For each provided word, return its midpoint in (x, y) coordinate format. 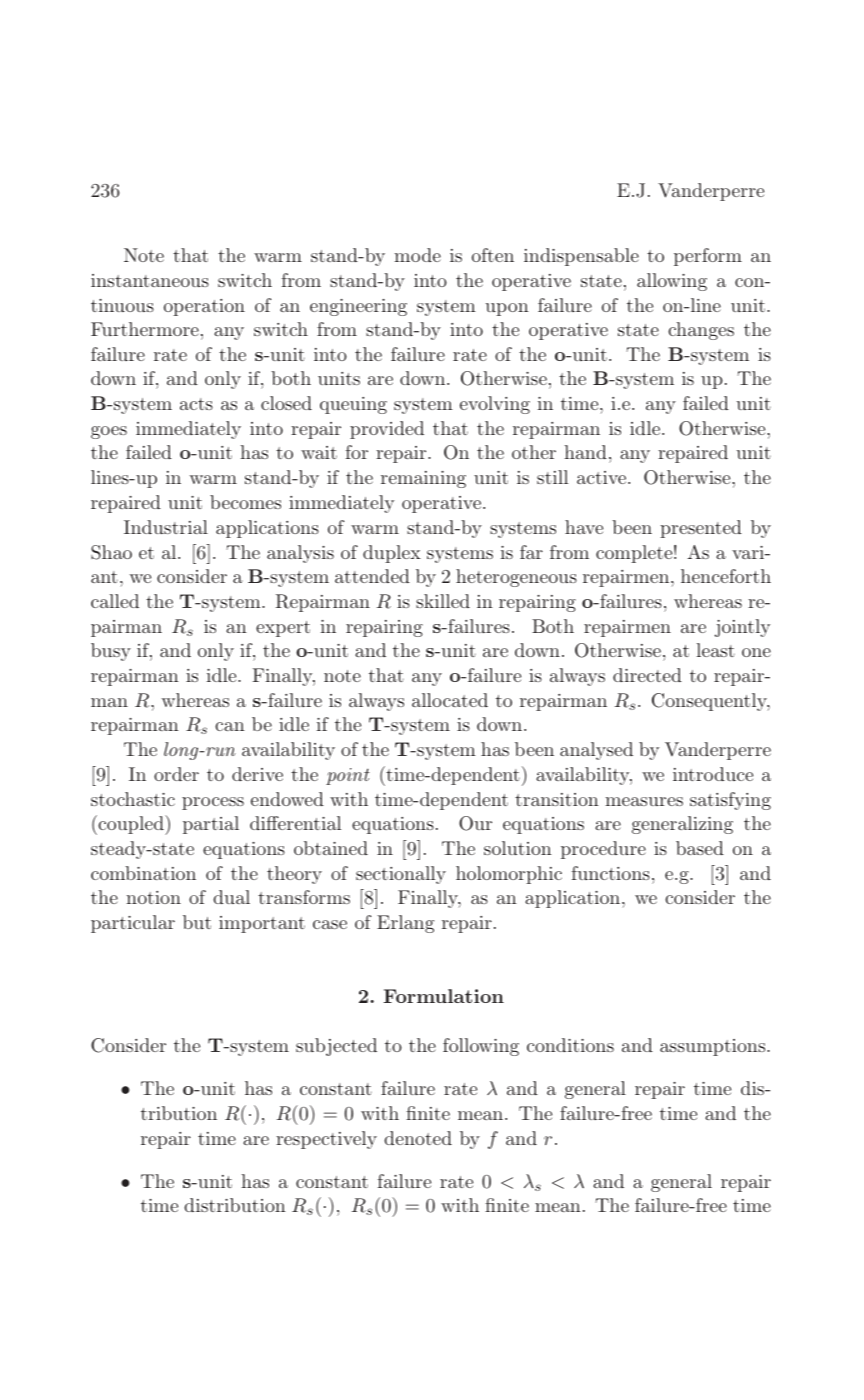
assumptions (714, 1047)
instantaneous (150, 280)
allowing (672, 282)
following (481, 1047)
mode (417, 255)
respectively (326, 1140)
